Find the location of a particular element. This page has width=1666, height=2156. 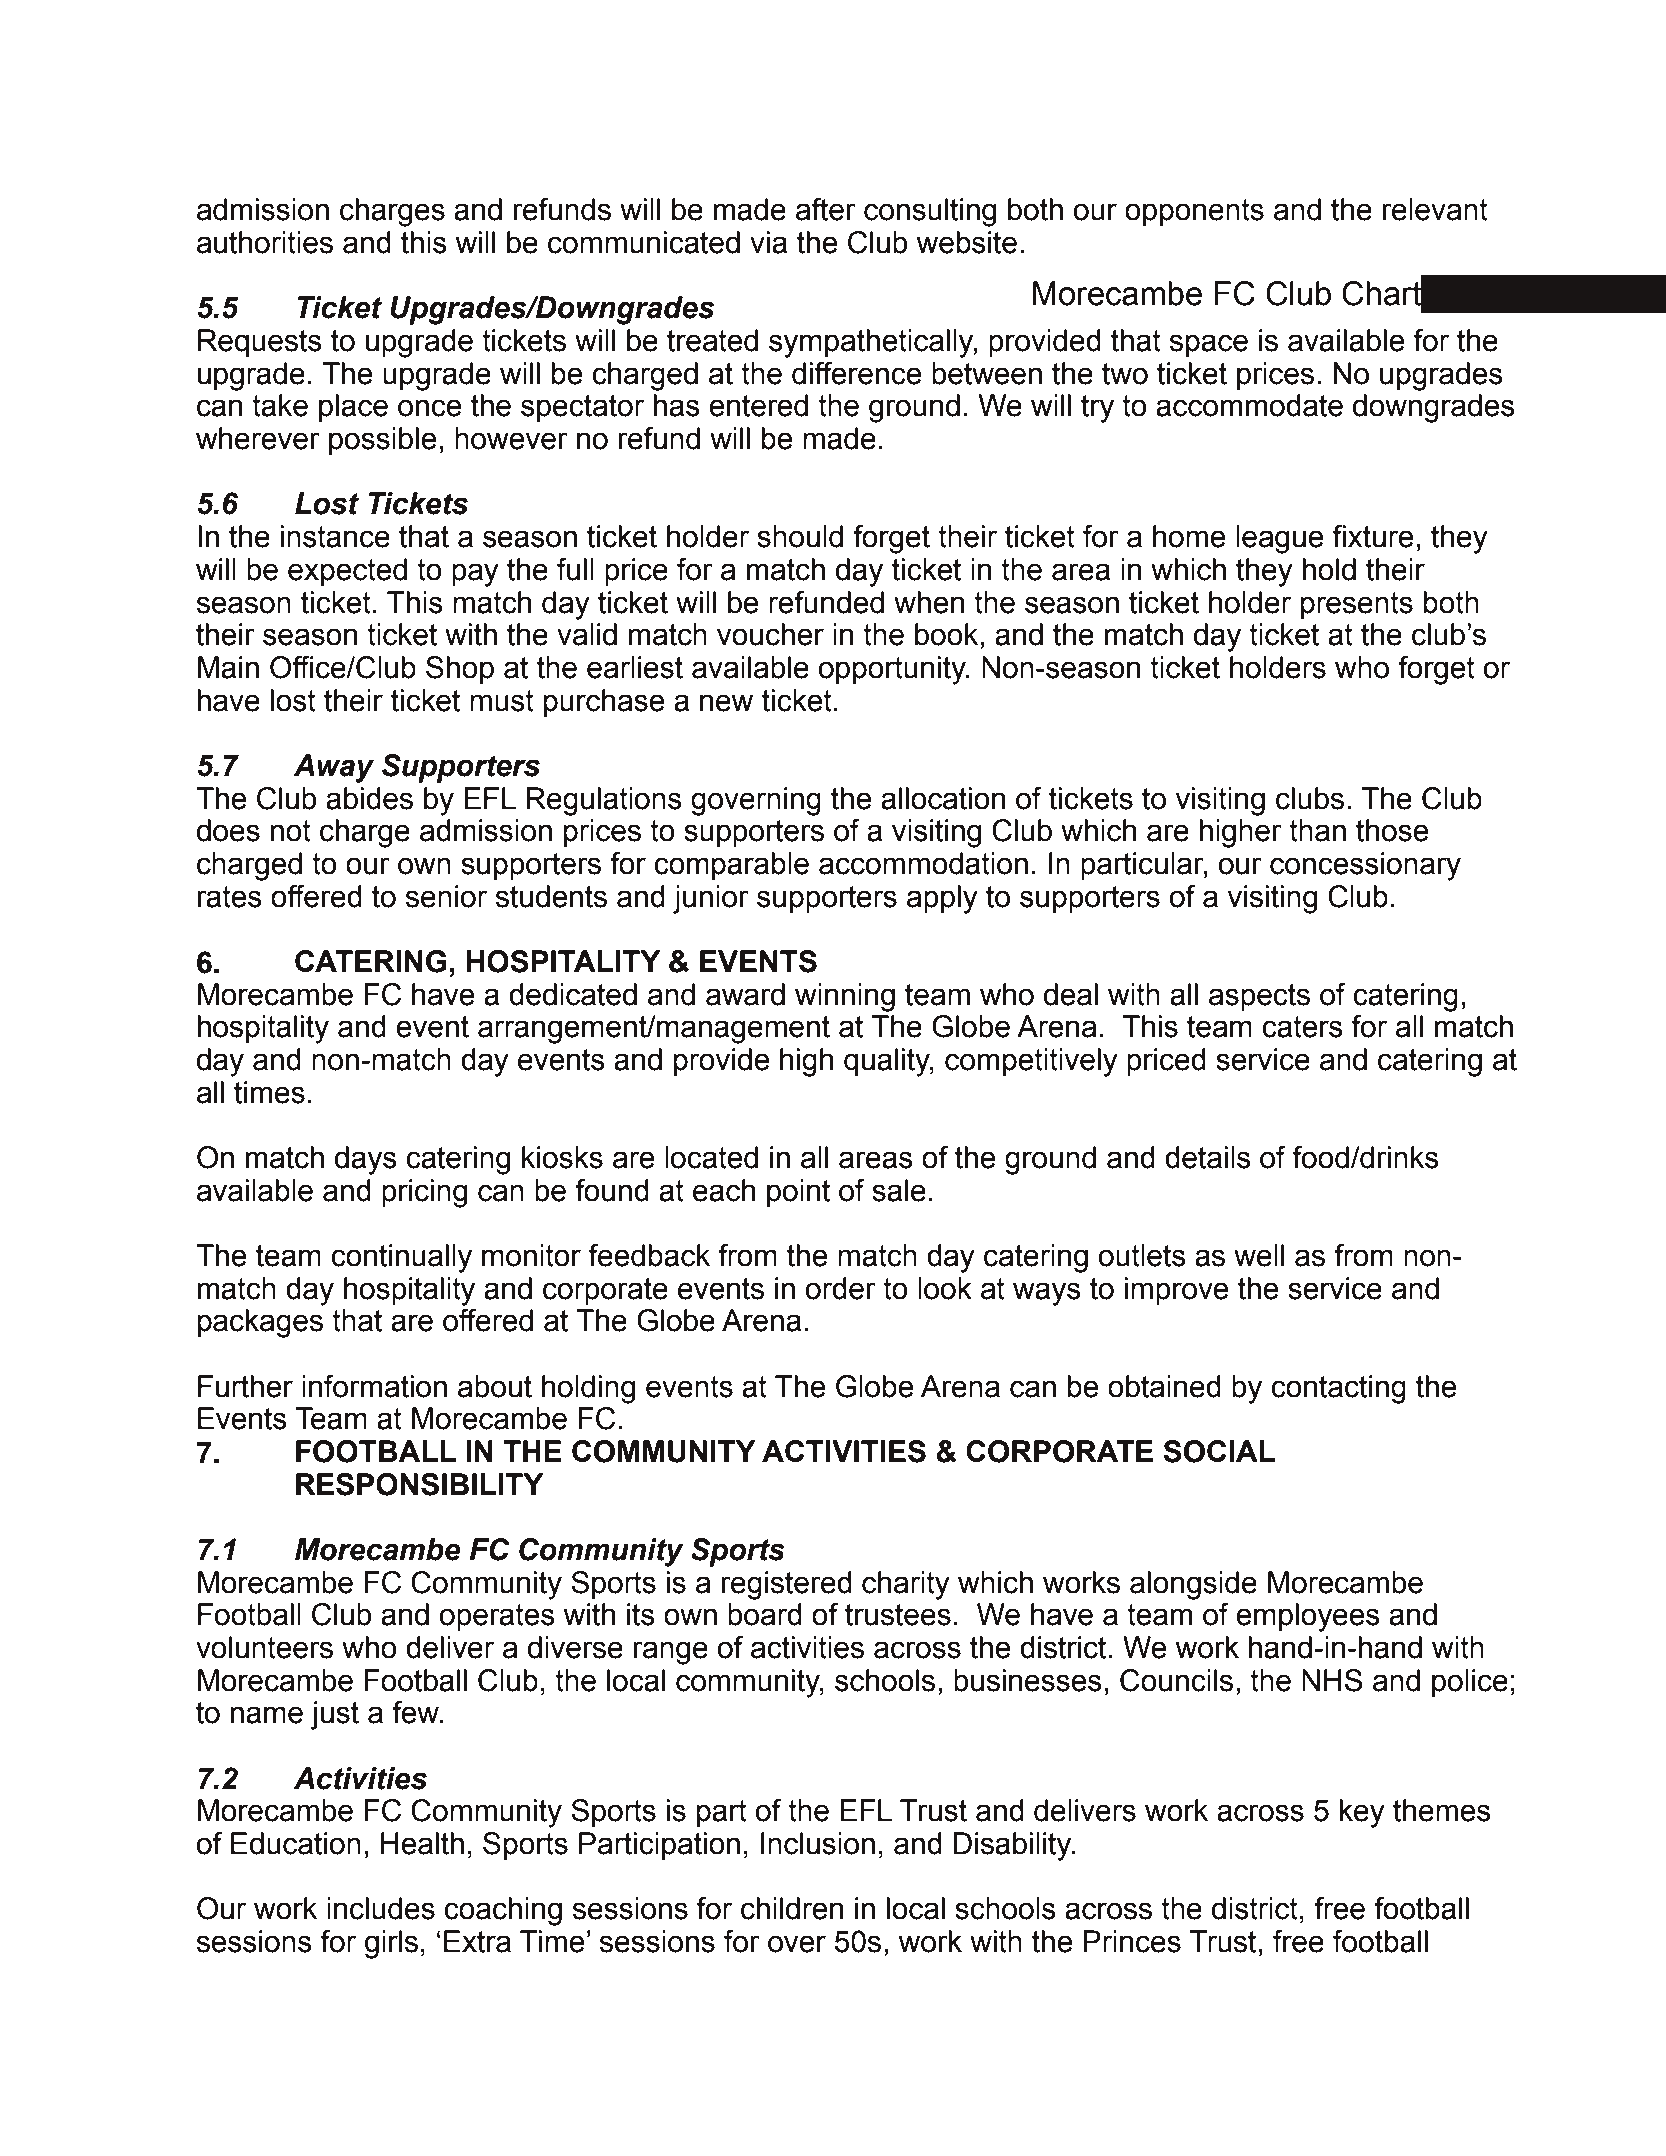

than is located at coordinates (1317, 830).
